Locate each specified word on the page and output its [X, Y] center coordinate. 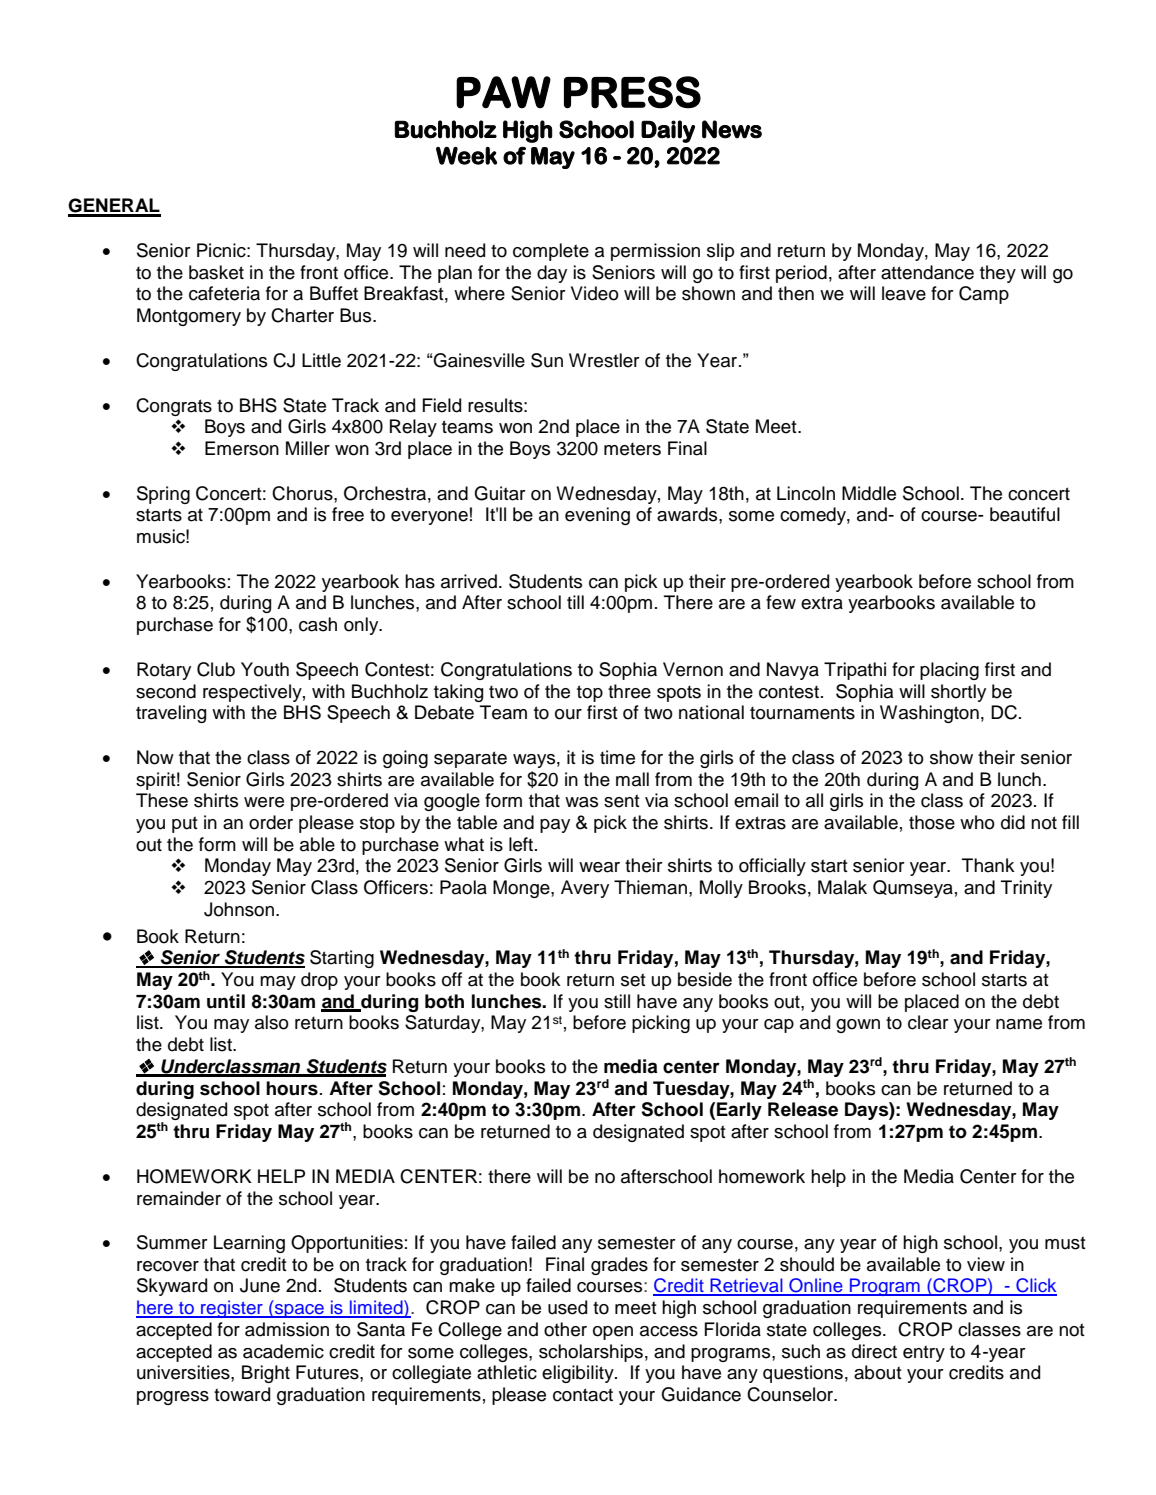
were [264, 802]
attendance [927, 272]
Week [466, 156]
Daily [668, 131]
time [617, 757]
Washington [929, 714]
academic [283, 1351]
